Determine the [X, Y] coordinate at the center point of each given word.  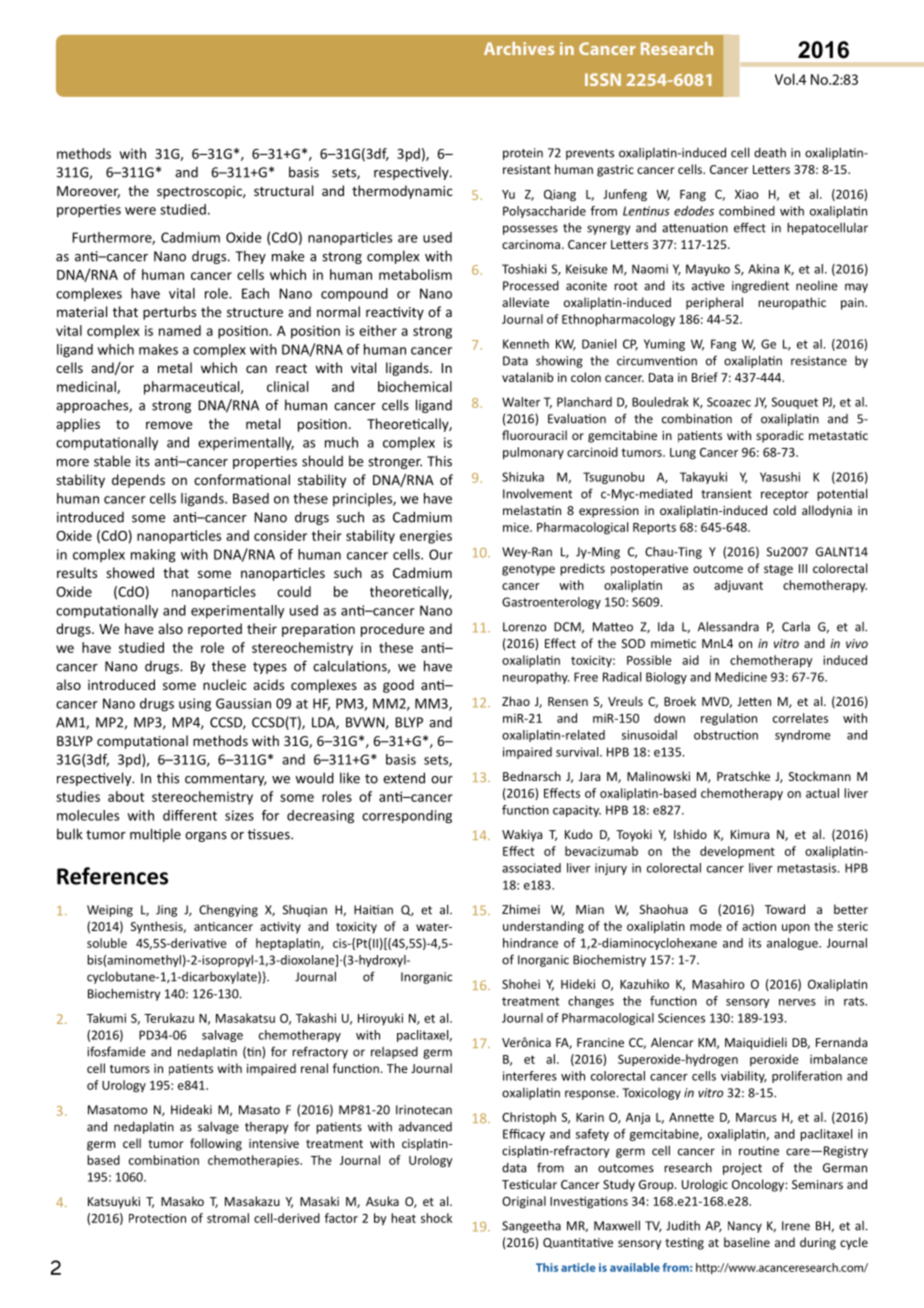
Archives [519, 48]
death [770, 153]
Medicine [741, 677]
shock [436, 1218]
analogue [793, 944]
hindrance [530, 943]
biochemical [415, 386]
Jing [166, 911]
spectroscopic [200, 192]
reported [215, 630]
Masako [182, 1201]
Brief [705, 377]
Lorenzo [524, 627]
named [180, 330]
